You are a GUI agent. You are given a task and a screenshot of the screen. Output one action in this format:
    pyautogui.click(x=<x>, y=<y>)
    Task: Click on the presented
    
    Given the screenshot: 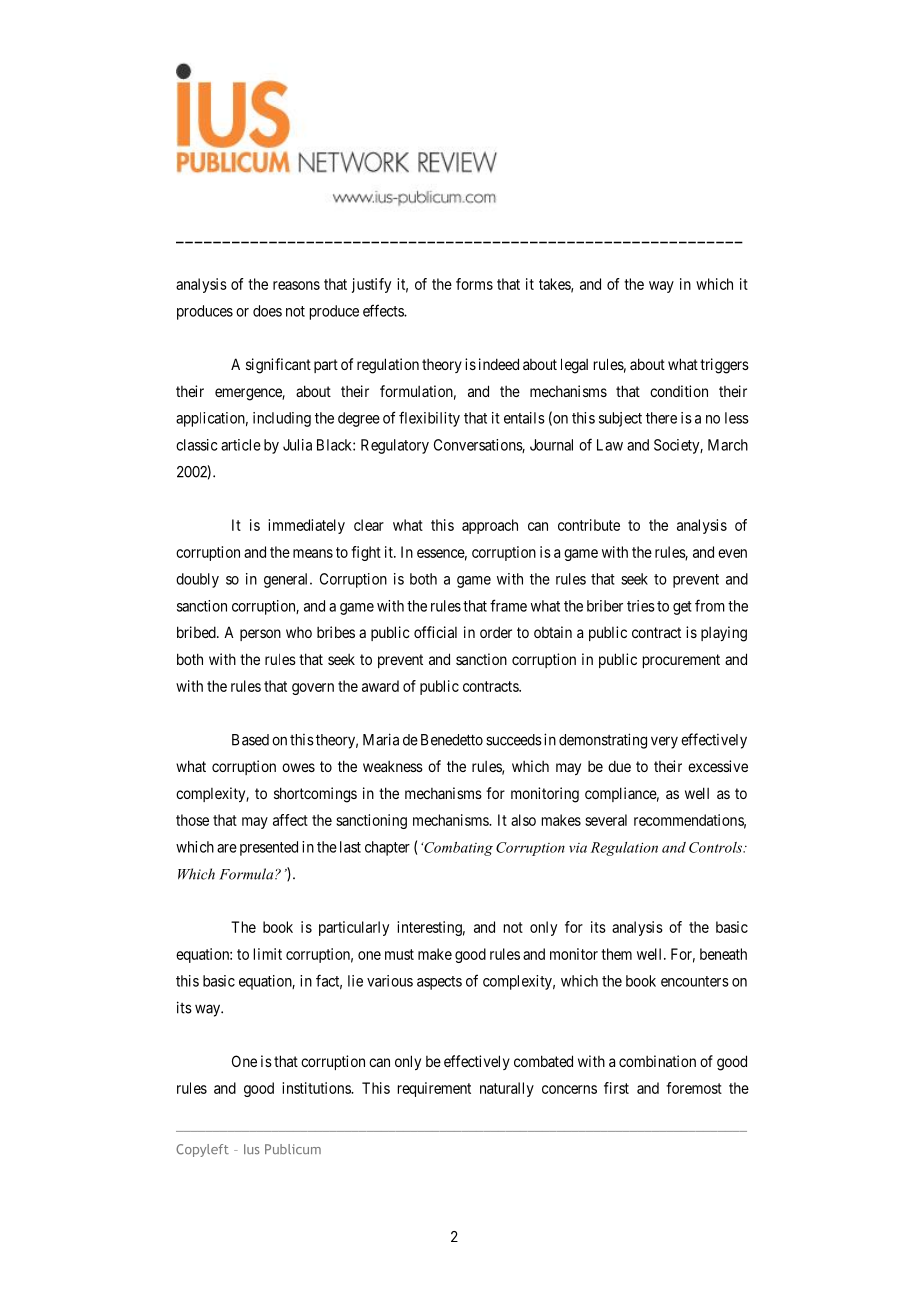 What is the action you would take?
    pyautogui.click(x=269, y=848)
